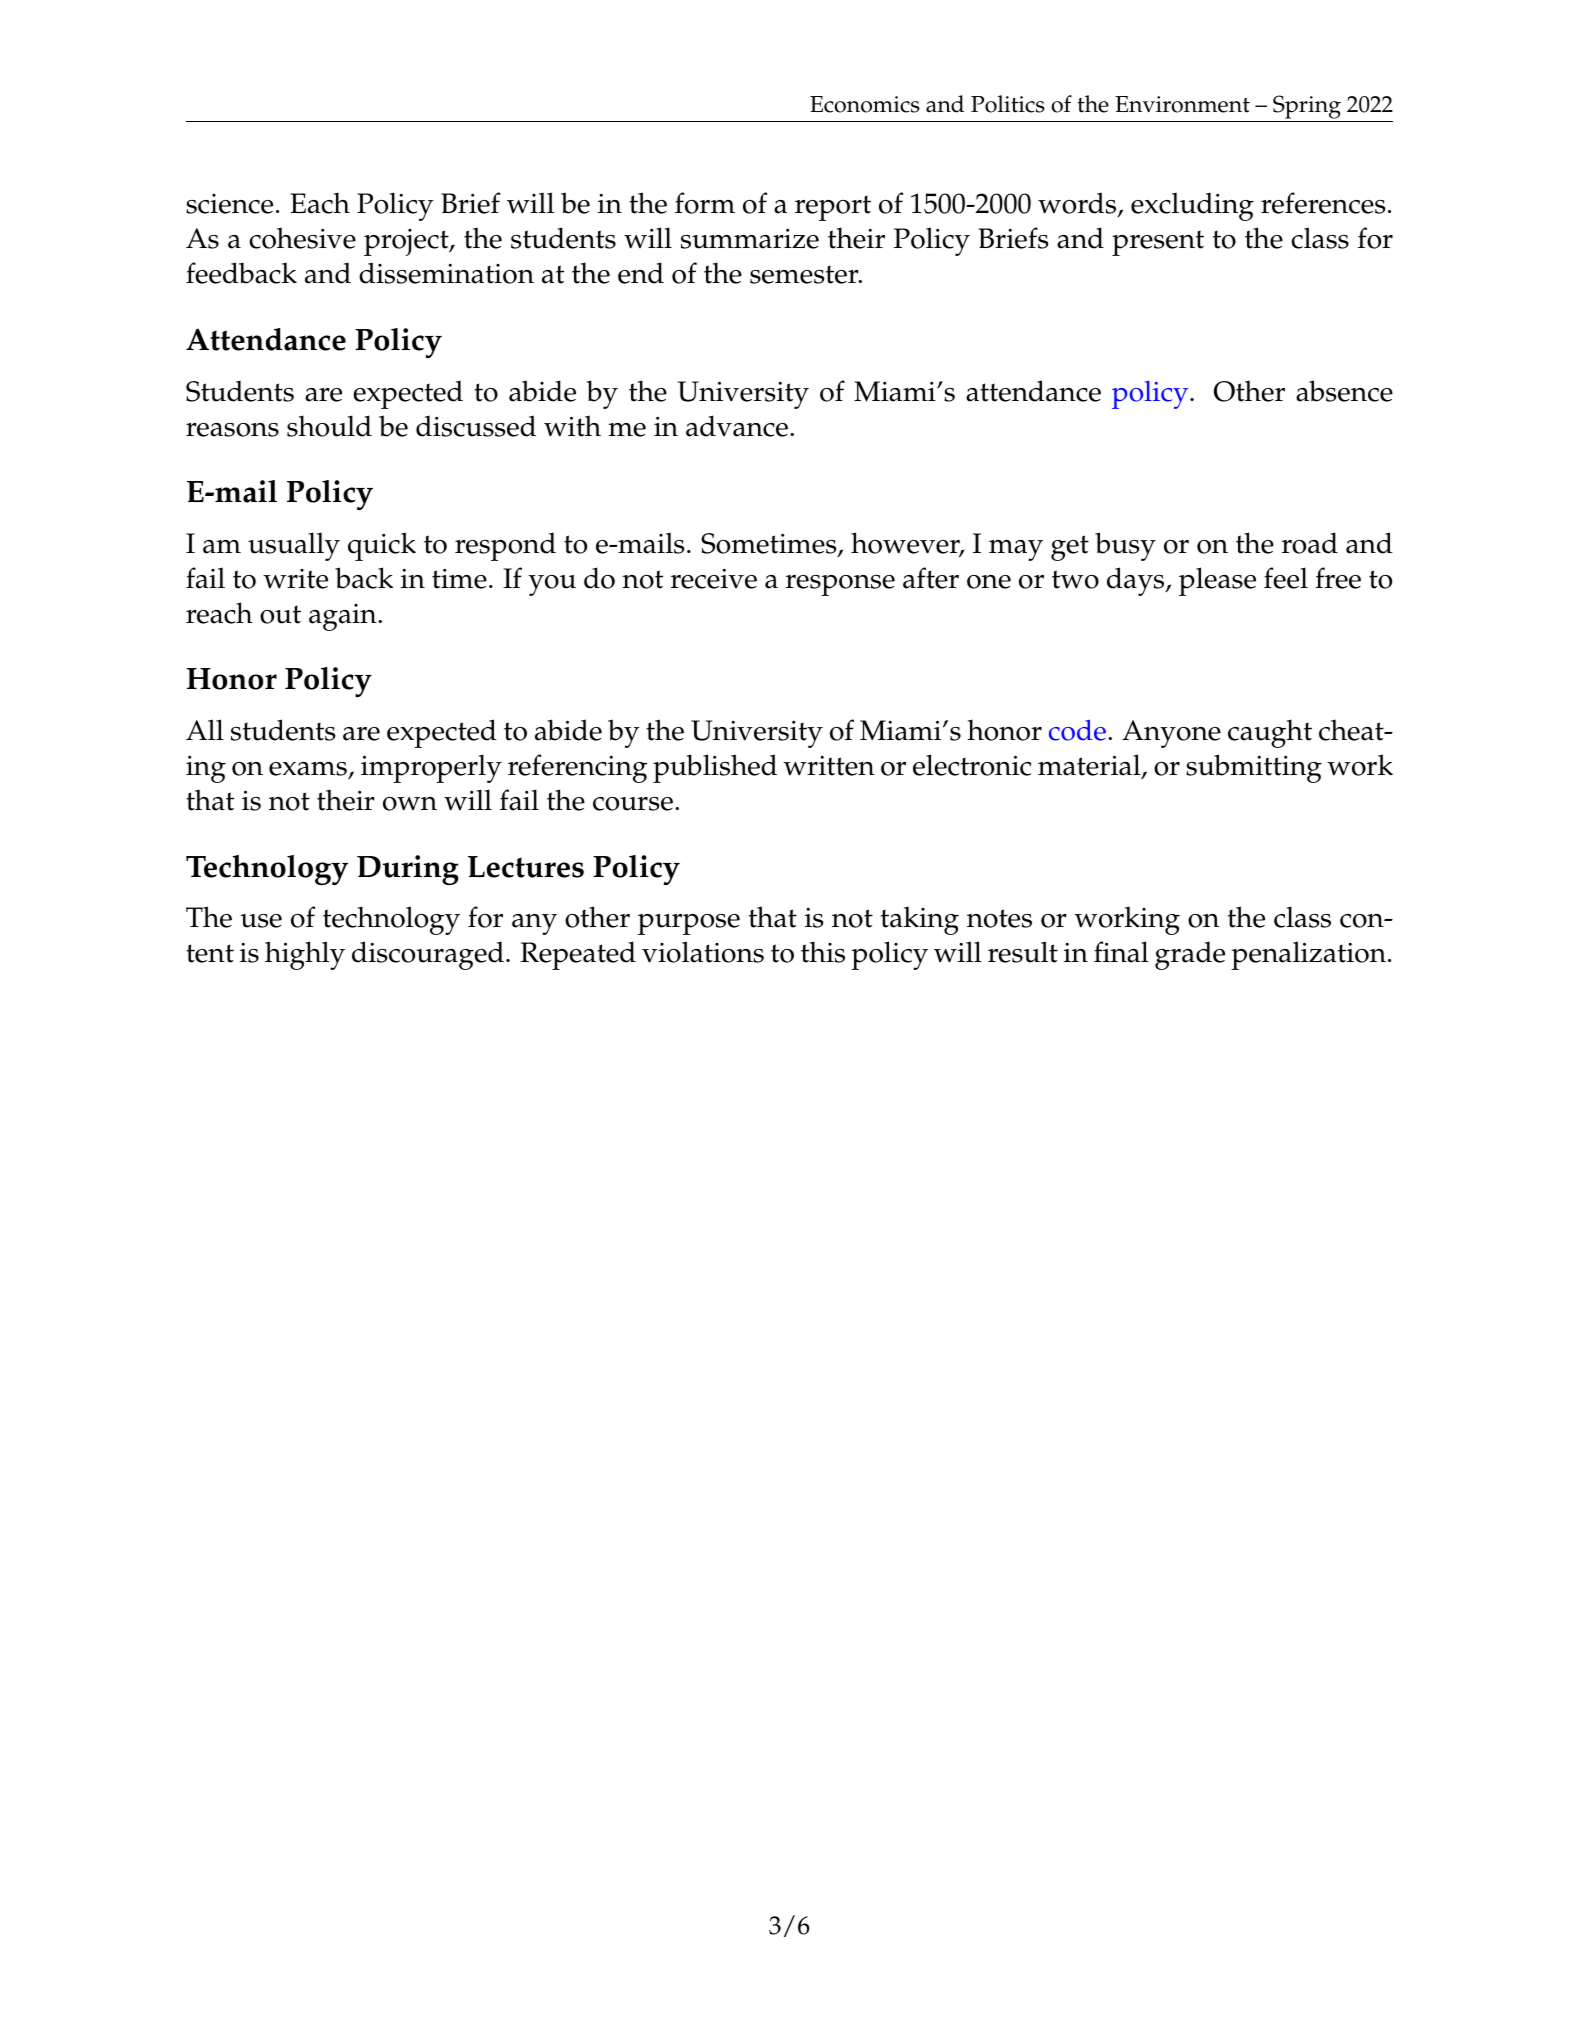 The image size is (1579, 2043). I want to click on absence, so click(1344, 391).
